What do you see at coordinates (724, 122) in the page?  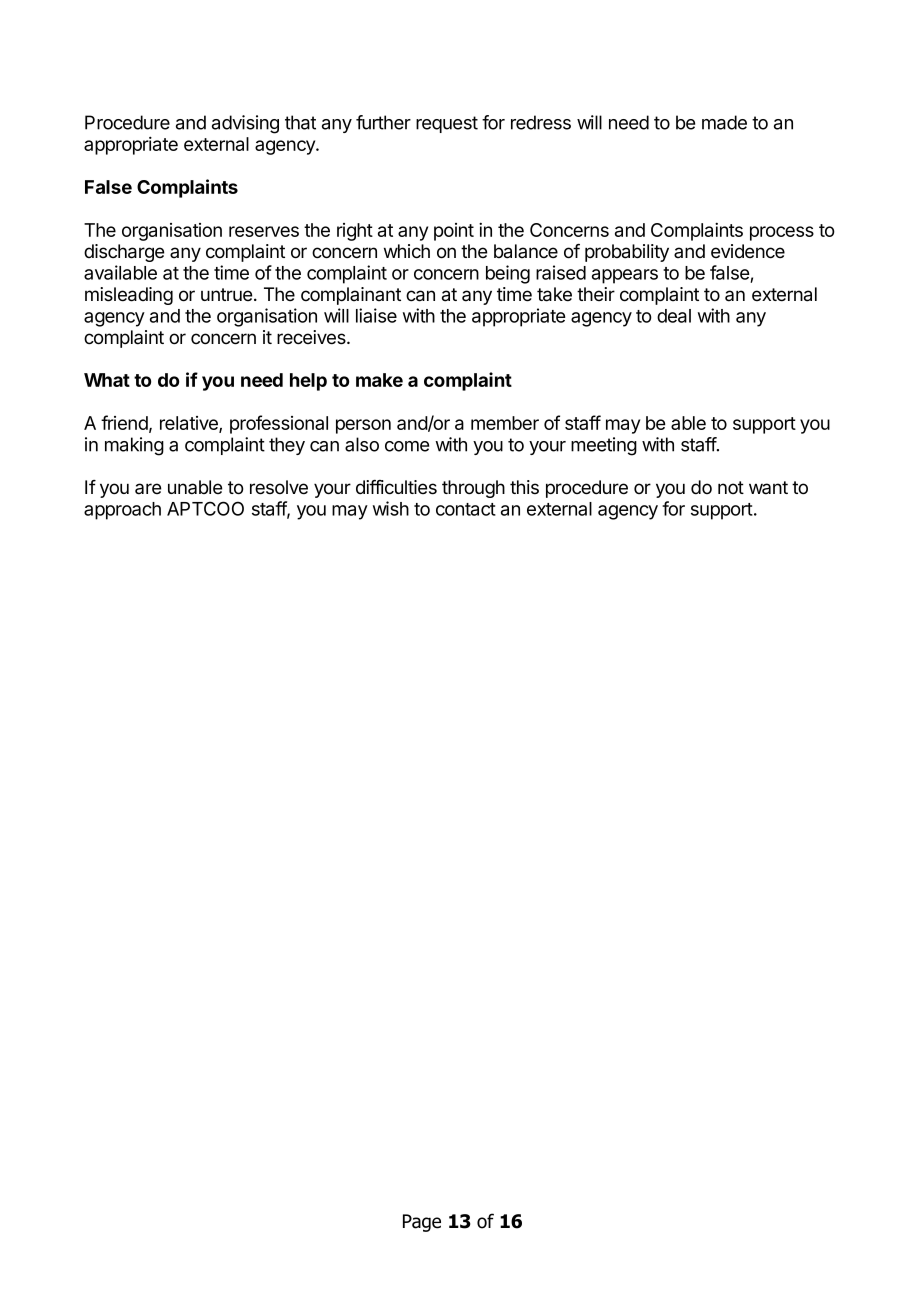 I see `made` at bounding box center [724, 122].
